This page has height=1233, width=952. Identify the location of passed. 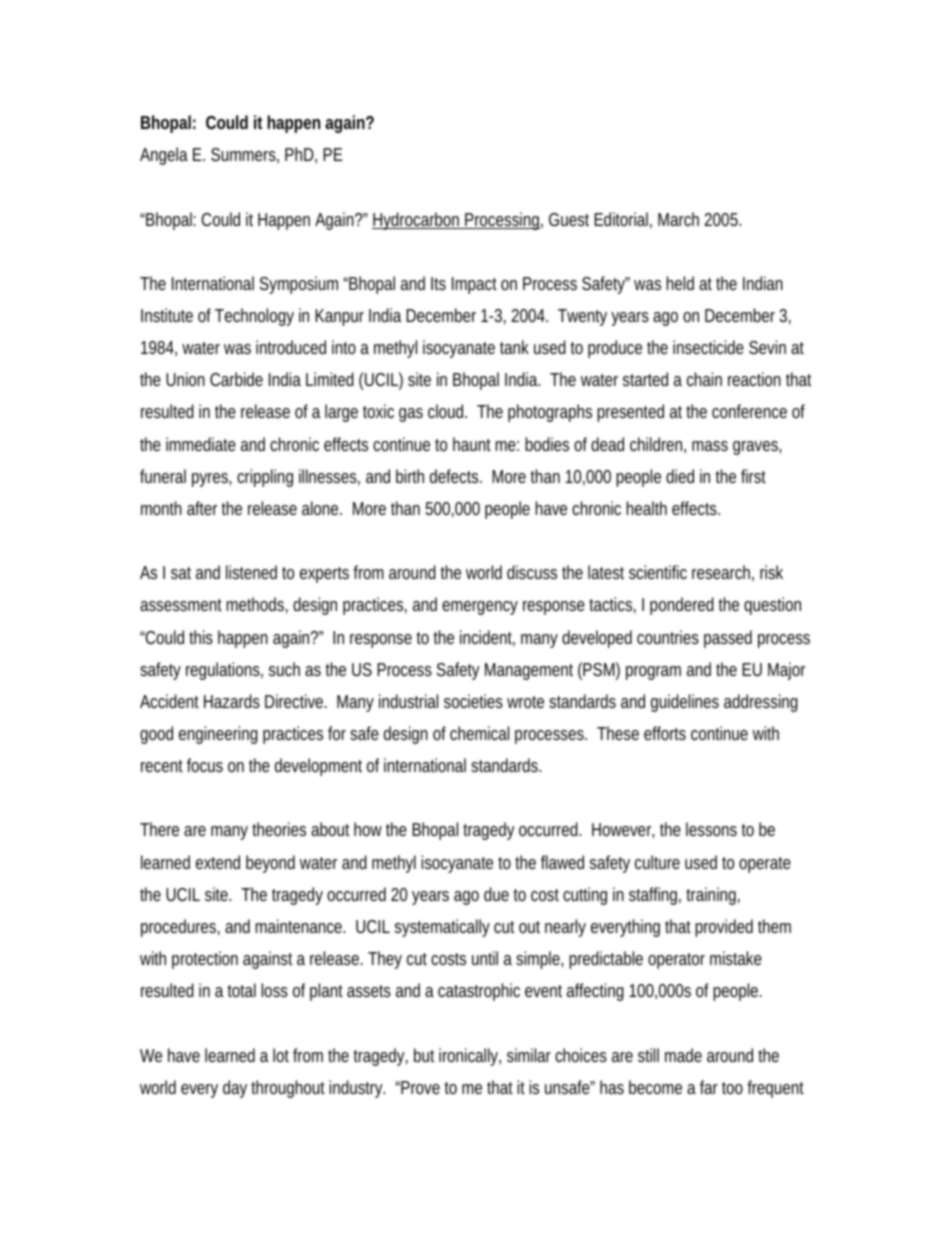
(728, 639).
